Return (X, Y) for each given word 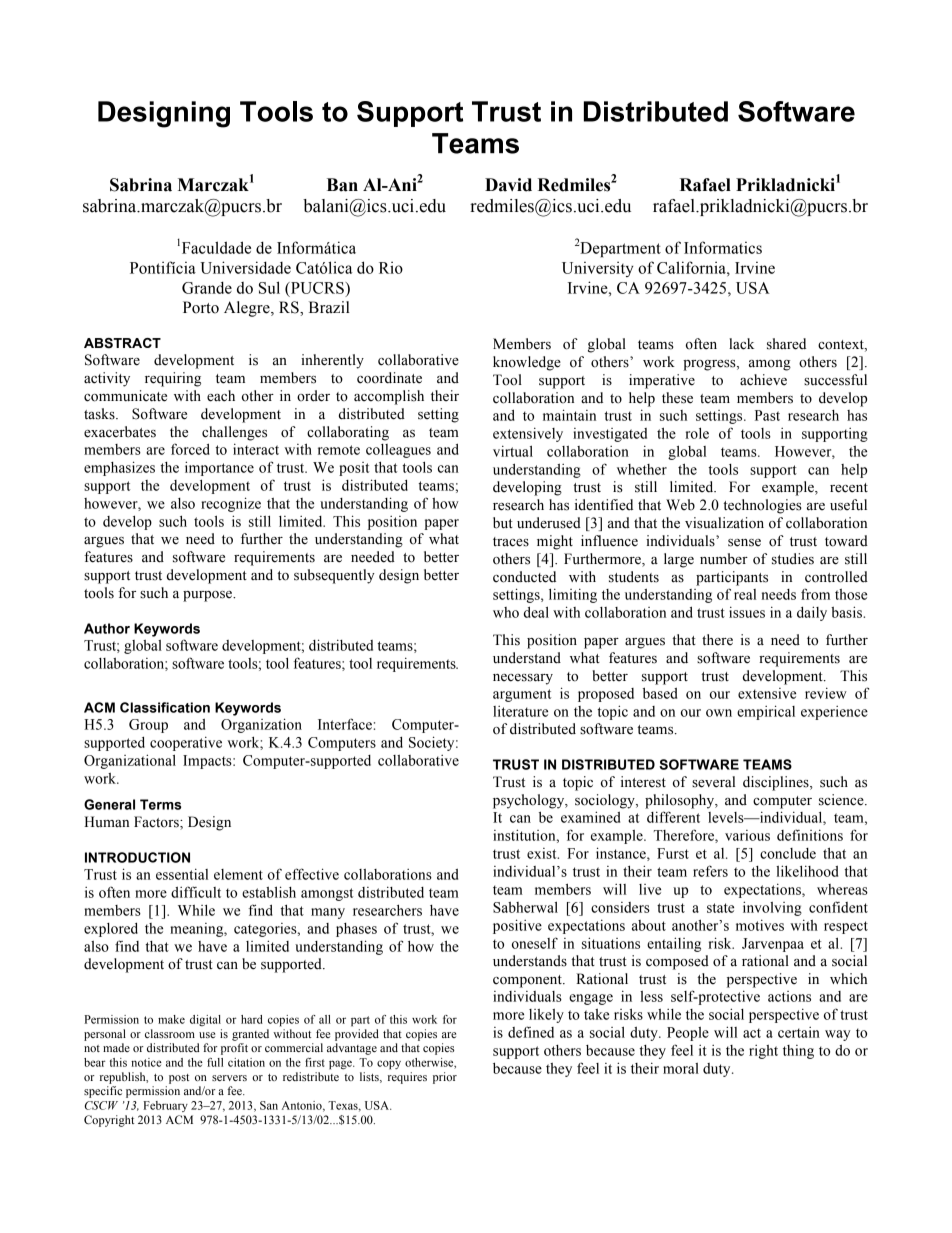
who (506, 612)
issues (747, 612)
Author (107, 628)
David (508, 185)
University (597, 269)
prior (445, 1078)
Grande (207, 287)
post (179, 1079)
